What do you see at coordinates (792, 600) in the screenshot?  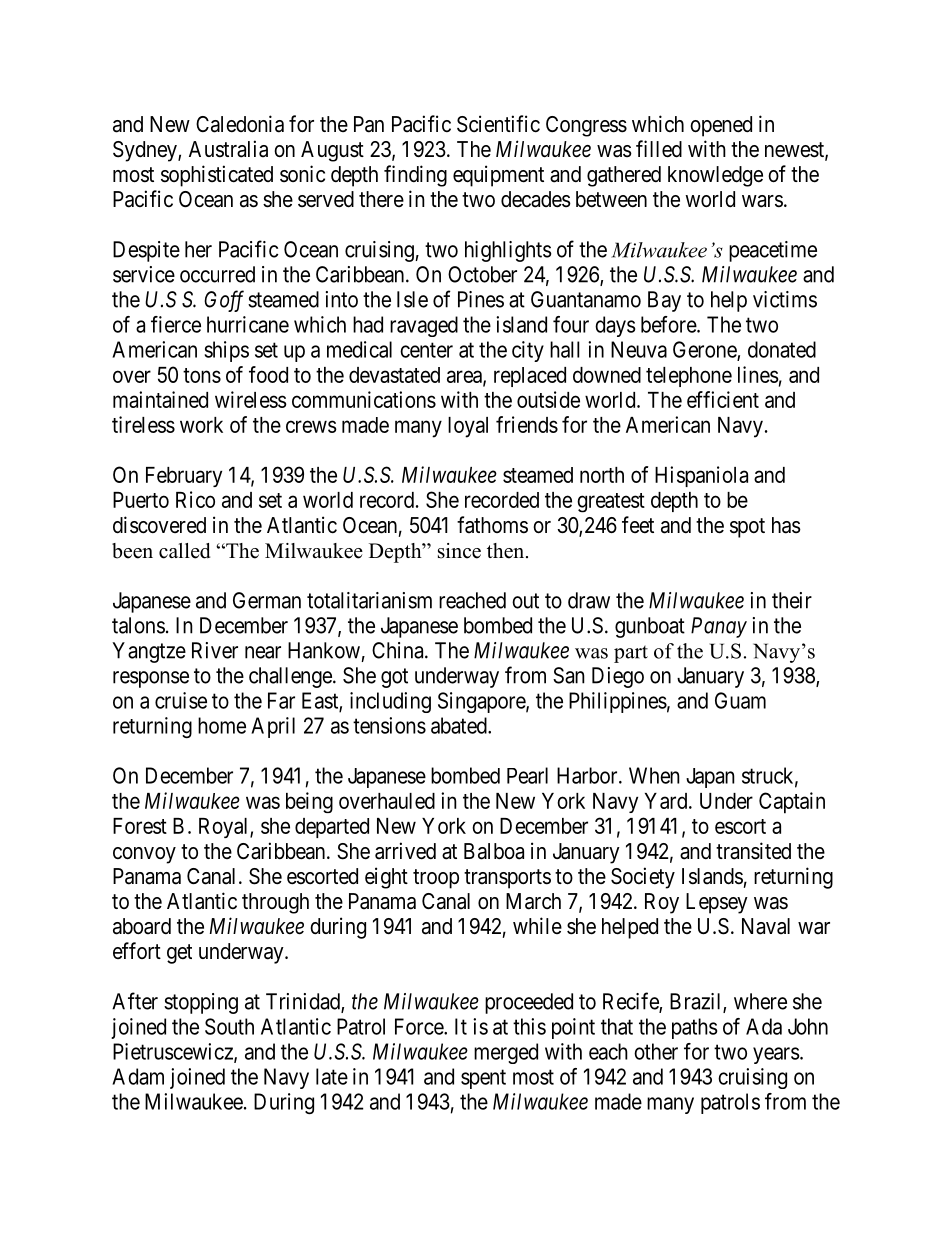 I see `their` at bounding box center [792, 600].
